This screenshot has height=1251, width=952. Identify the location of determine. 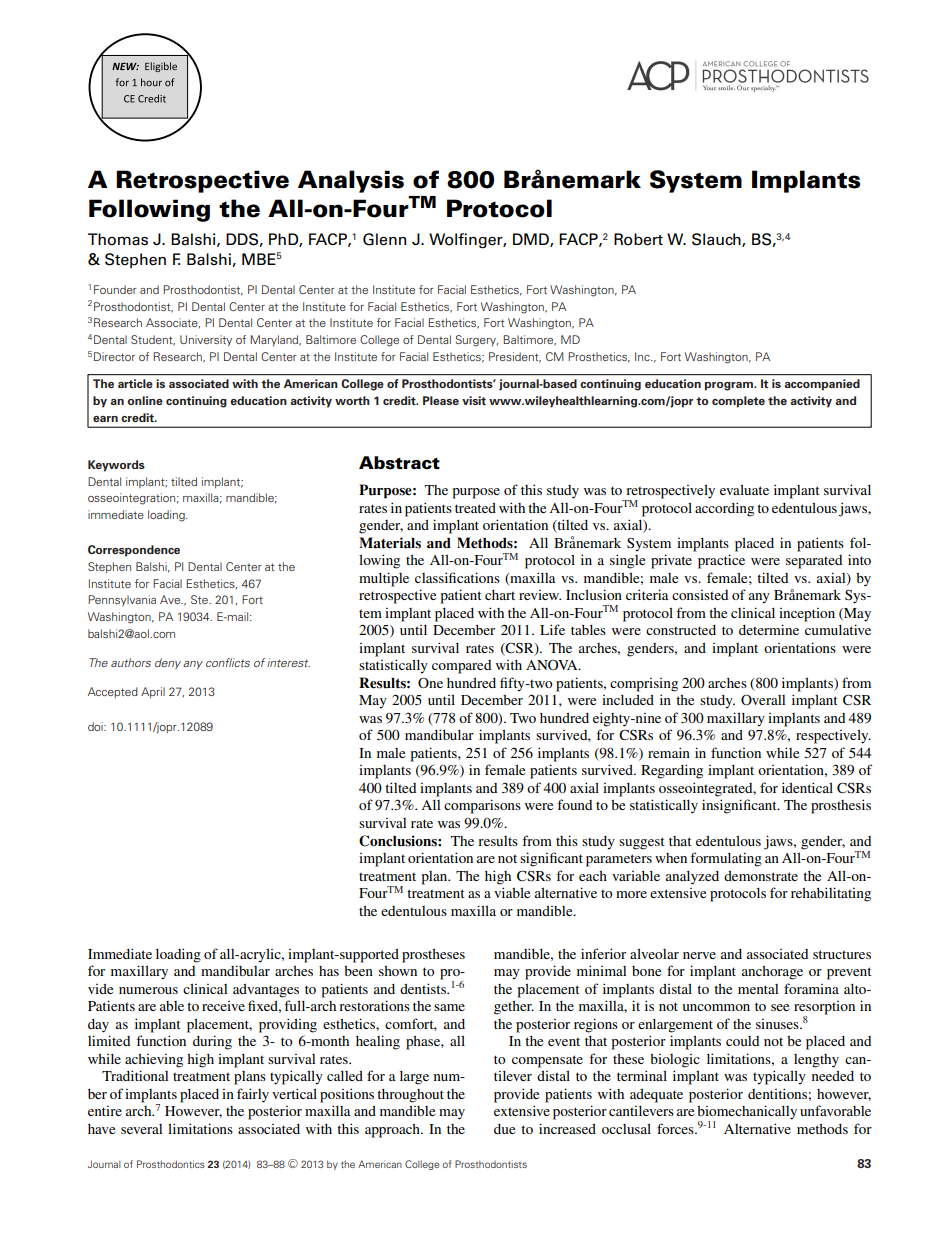
(769, 629).
